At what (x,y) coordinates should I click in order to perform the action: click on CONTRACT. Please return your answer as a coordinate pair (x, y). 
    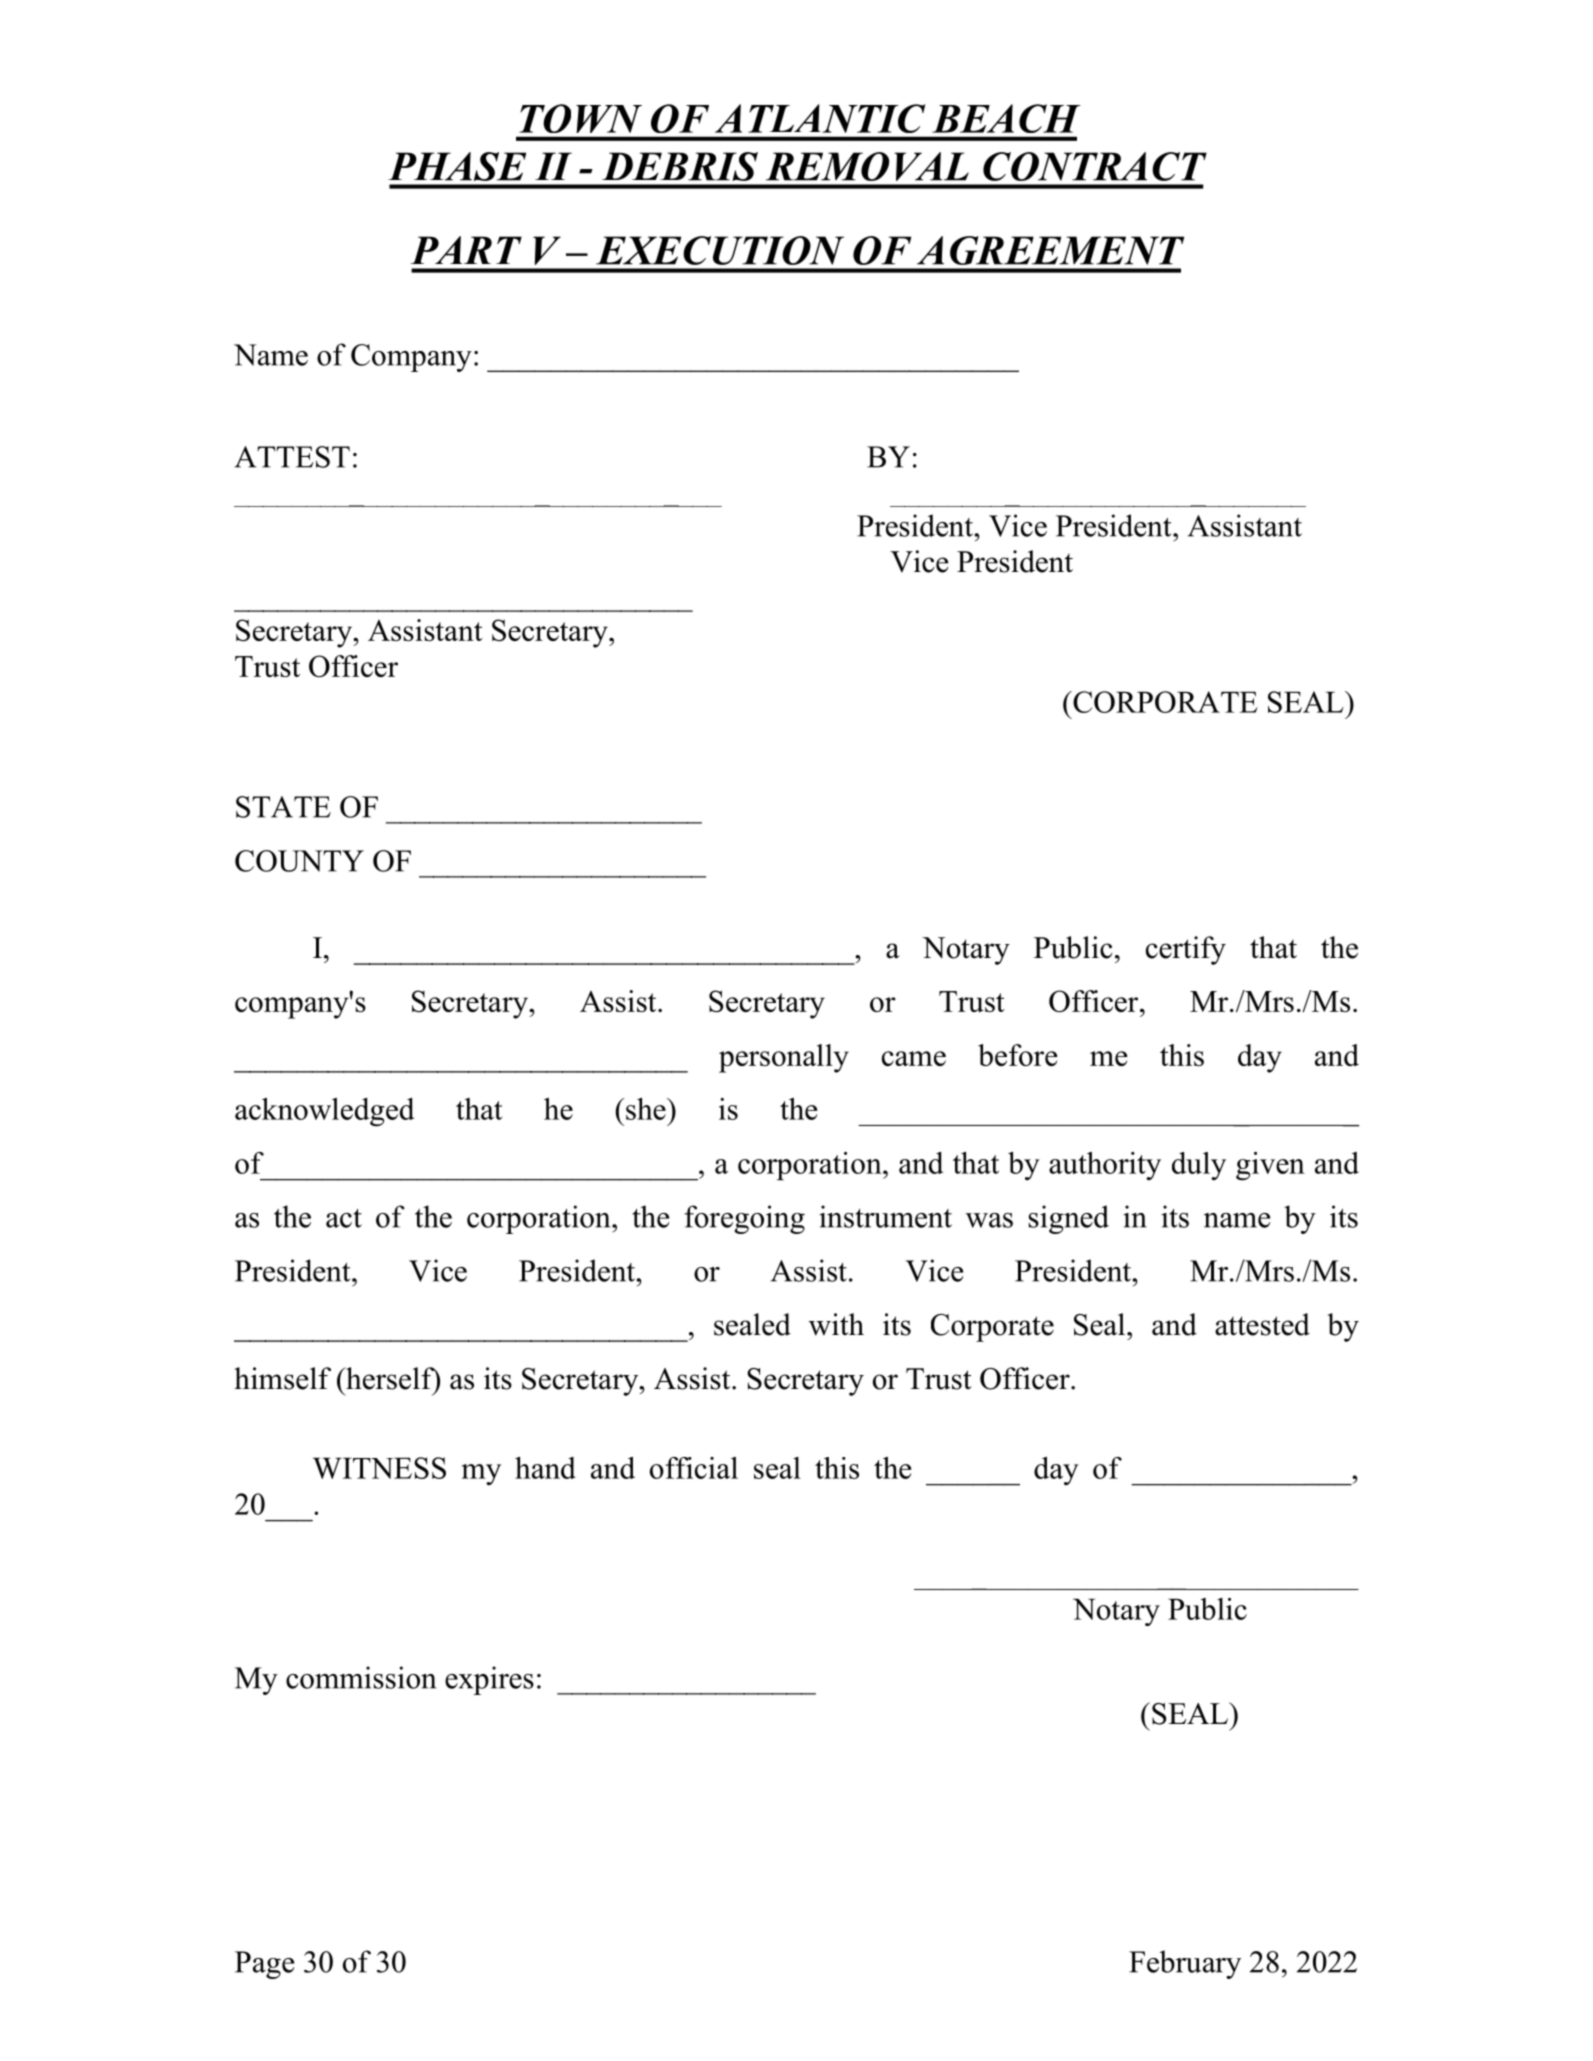
    Looking at the image, I should click on (1095, 166).
